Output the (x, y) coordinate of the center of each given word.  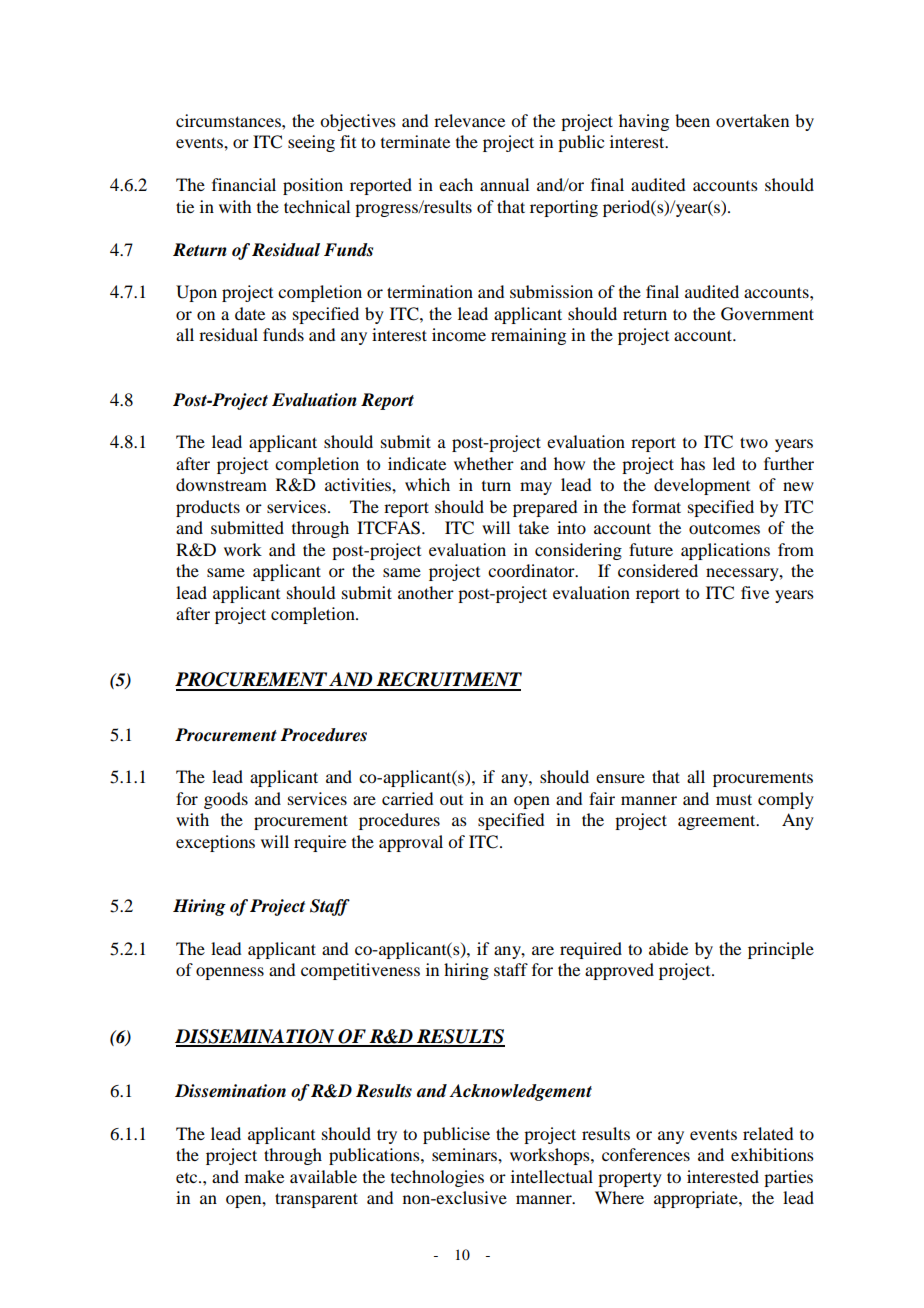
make (264, 1176)
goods (226, 800)
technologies (437, 1178)
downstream (221, 484)
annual (504, 184)
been (692, 120)
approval (411, 843)
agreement (718, 822)
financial (244, 184)
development (702, 486)
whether (484, 463)
